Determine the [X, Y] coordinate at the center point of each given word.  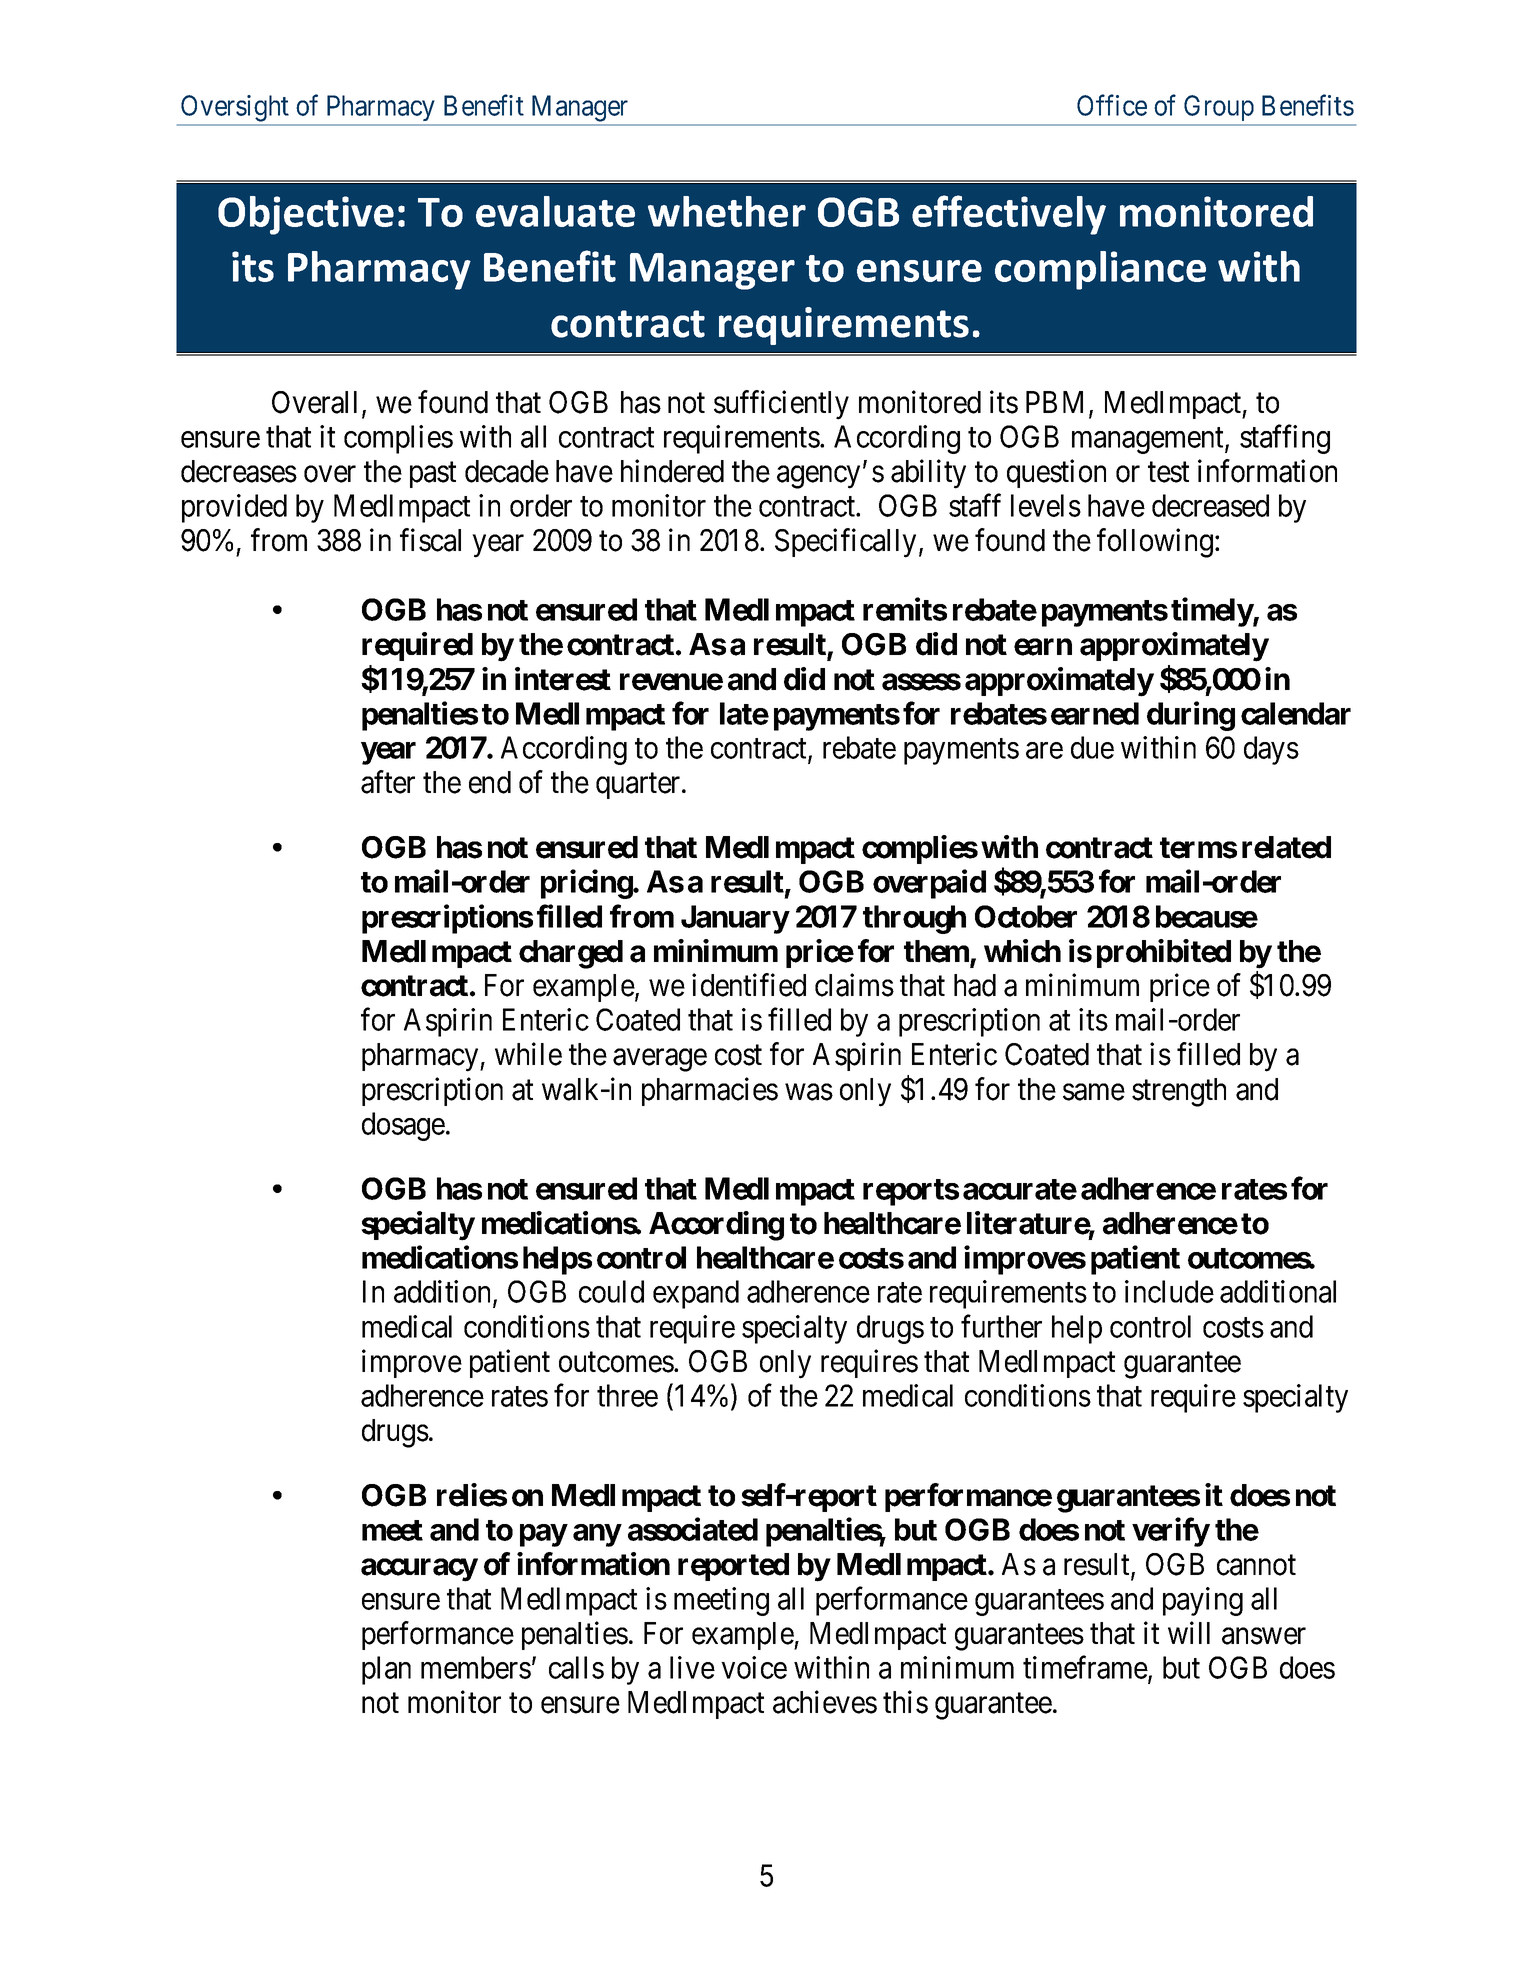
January [735, 919]
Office [1112, 105]
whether [727, 211]
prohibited [1164, 953]
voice [754, 1667]
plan [386, 1670]
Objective [306, 215]
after [388, 782]
